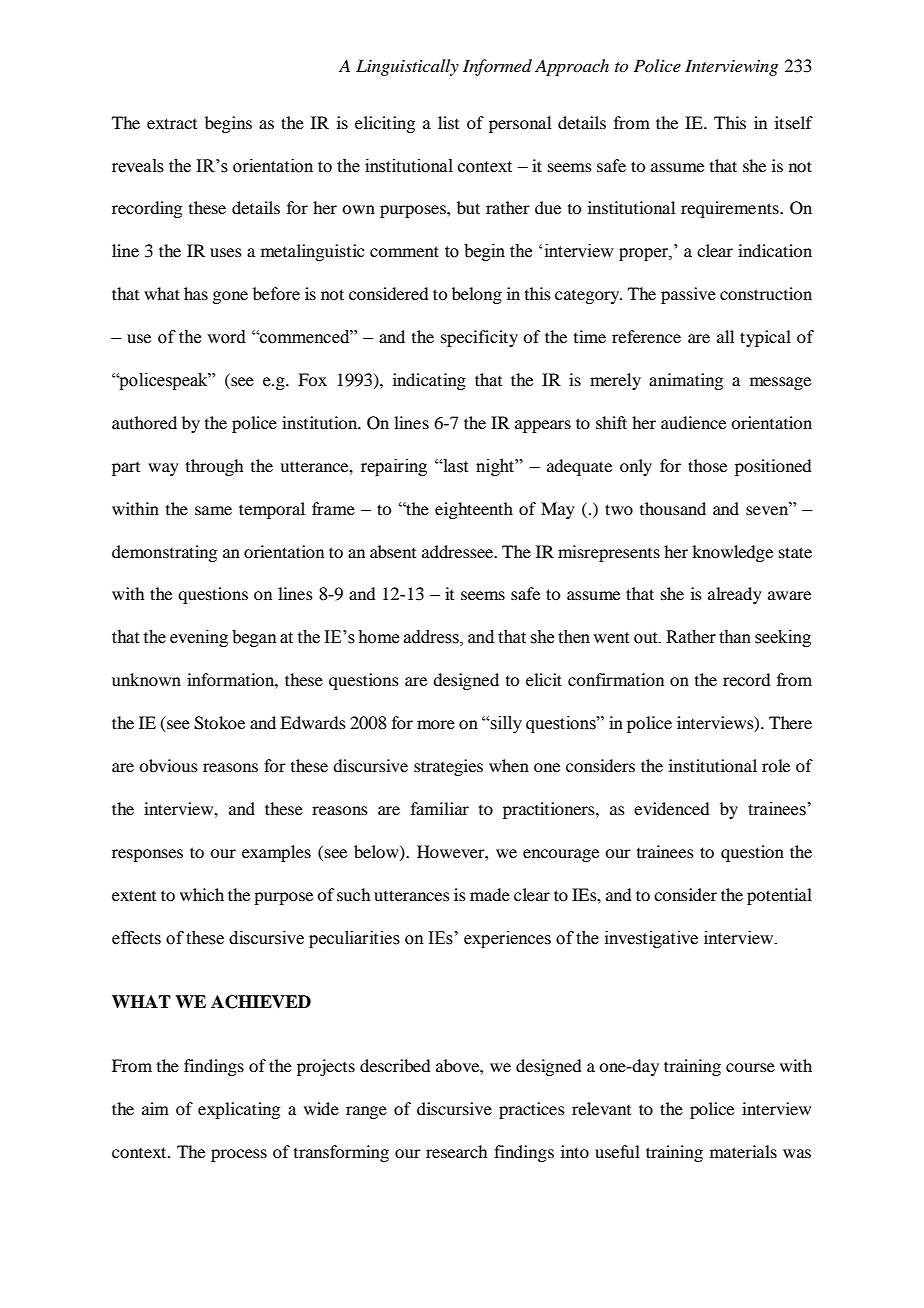  I want to click on evening, so click(199, 638).
